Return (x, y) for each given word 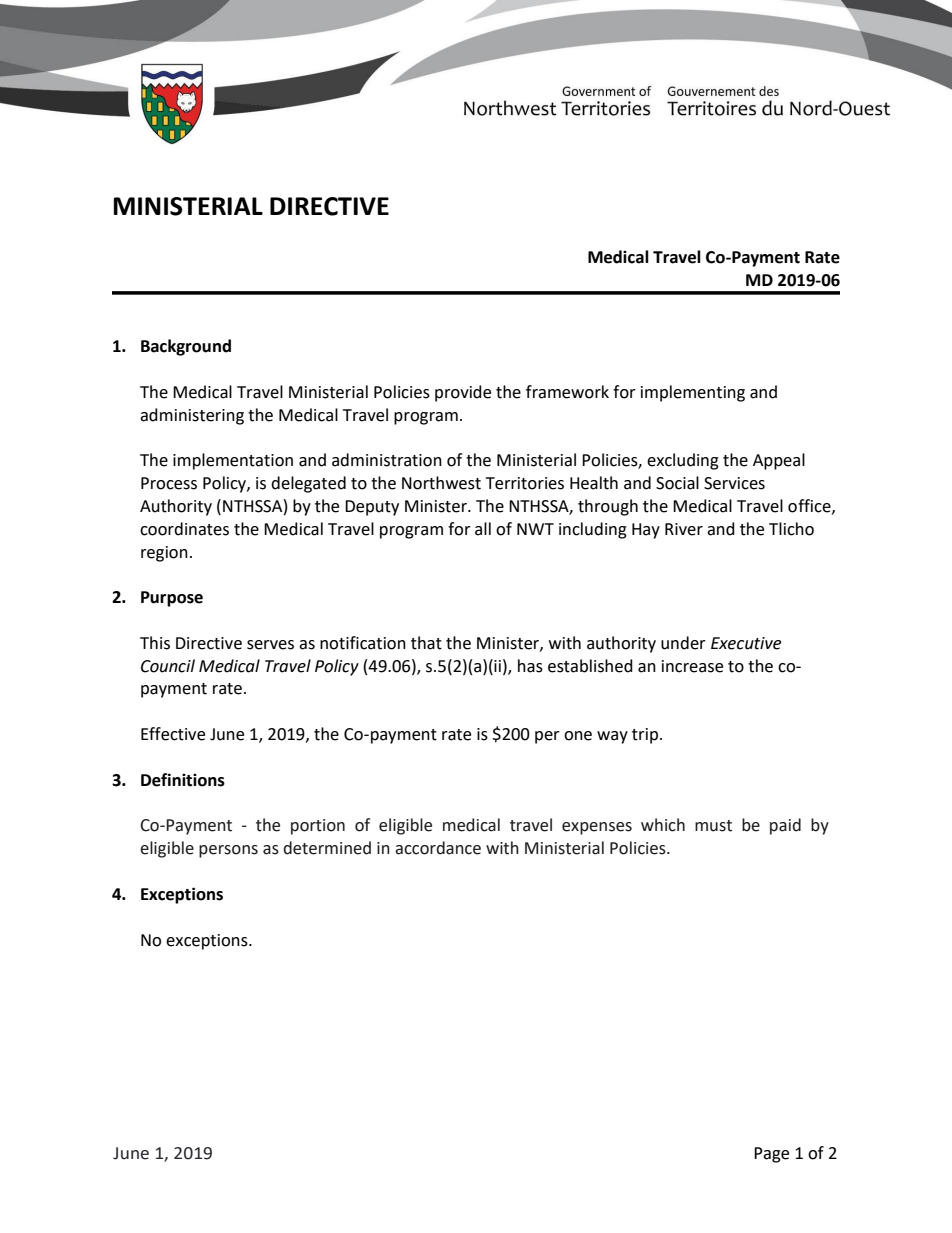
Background (186, 347)
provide (463, 393)
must (713, 826)
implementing (693, 393)
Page (771, 1155)
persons (228, 851)
